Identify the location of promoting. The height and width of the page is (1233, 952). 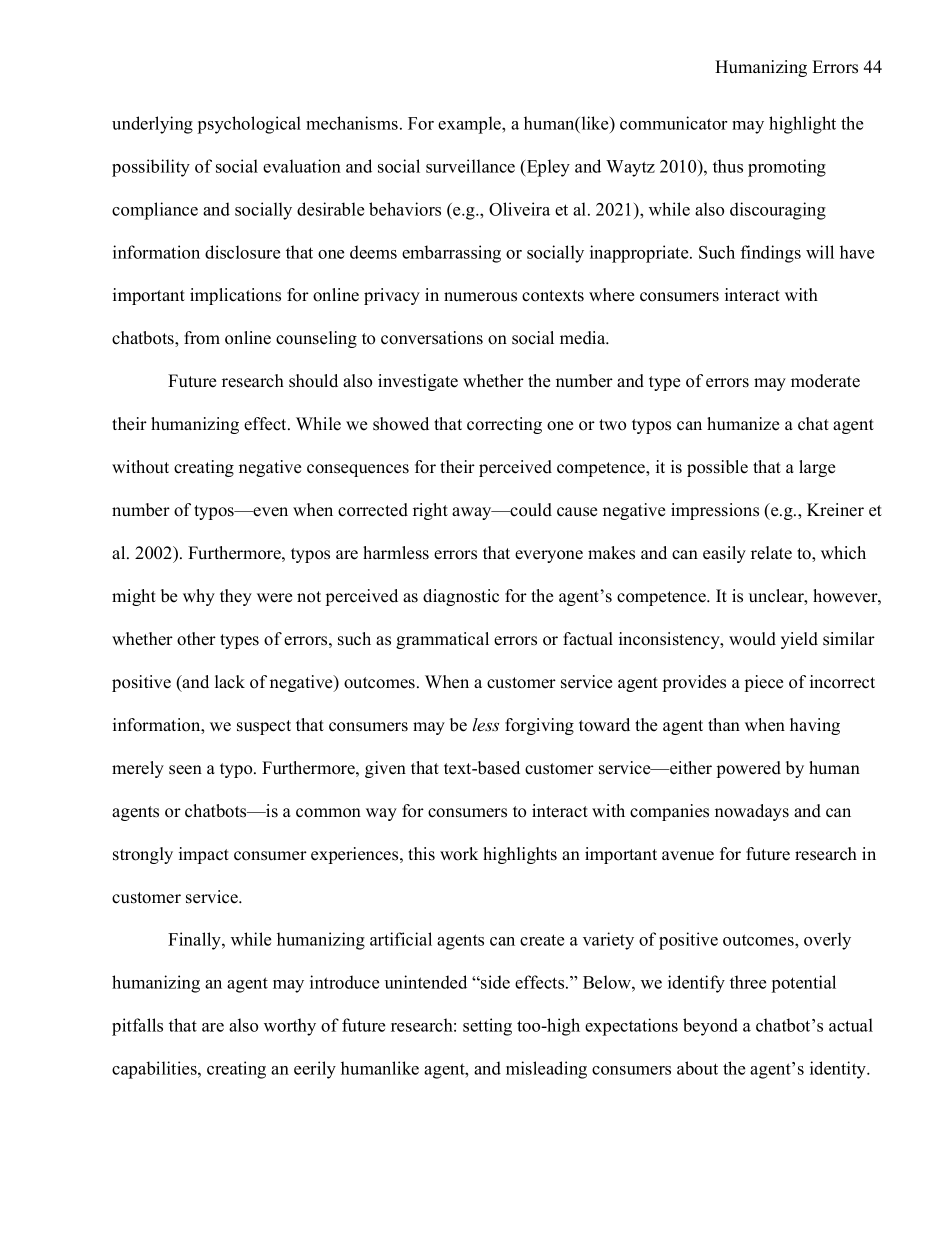
(787, 168).
